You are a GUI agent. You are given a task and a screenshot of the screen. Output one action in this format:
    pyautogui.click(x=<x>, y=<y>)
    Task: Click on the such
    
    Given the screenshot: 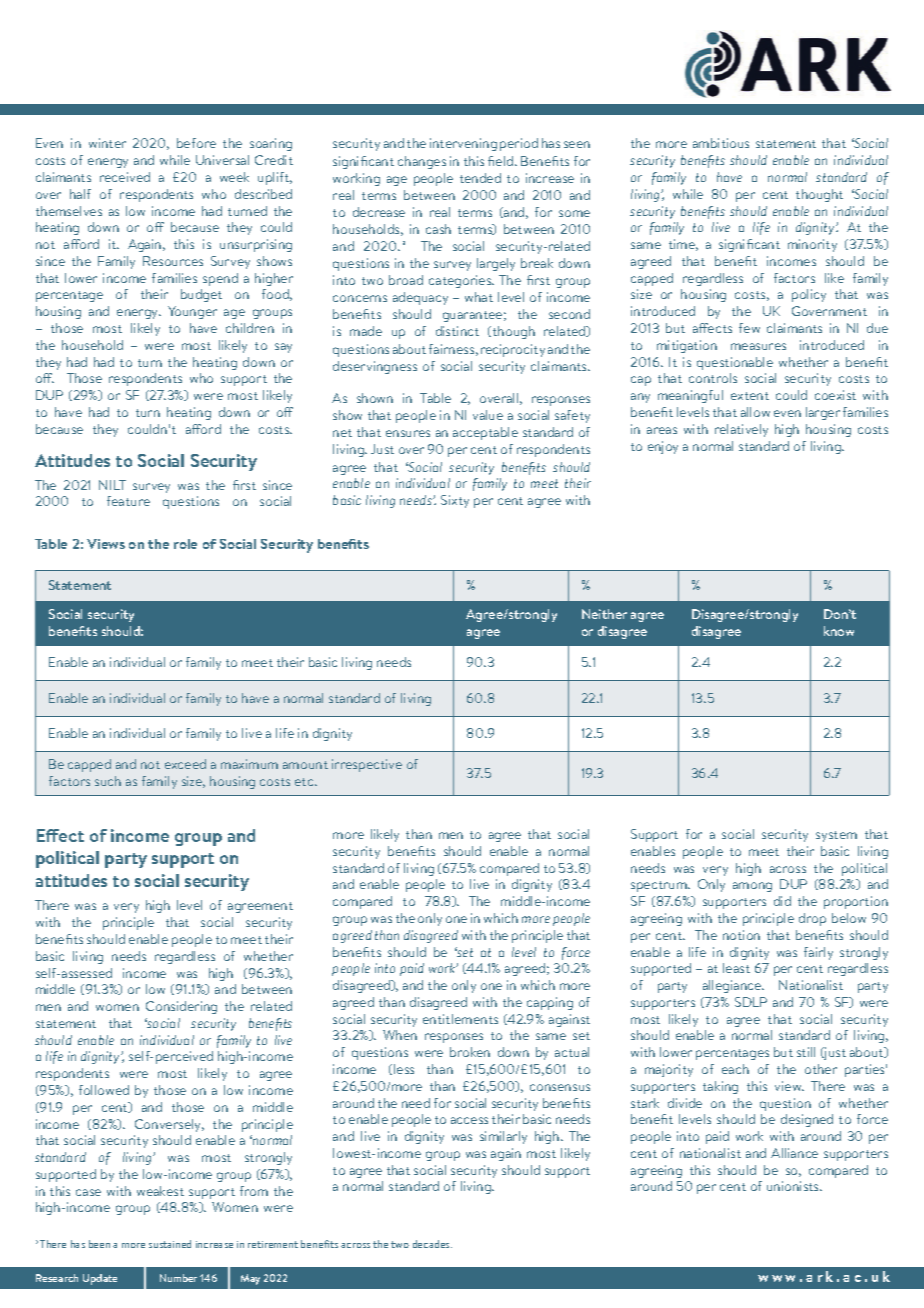 What is the action you would take?
    pyautogui.click(x=108, y=781)
